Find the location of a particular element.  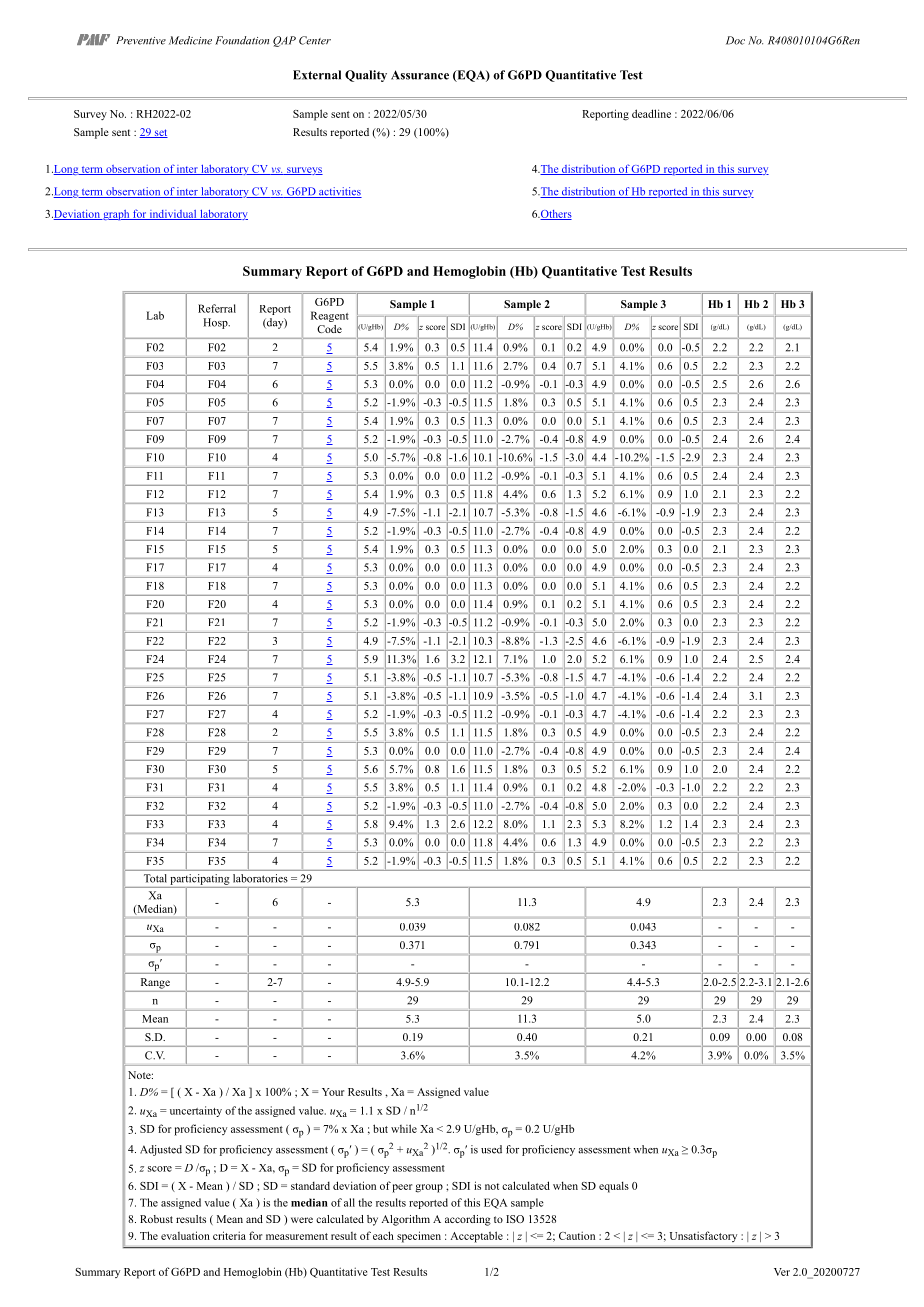

according is located at coordinates (468, 1220).
